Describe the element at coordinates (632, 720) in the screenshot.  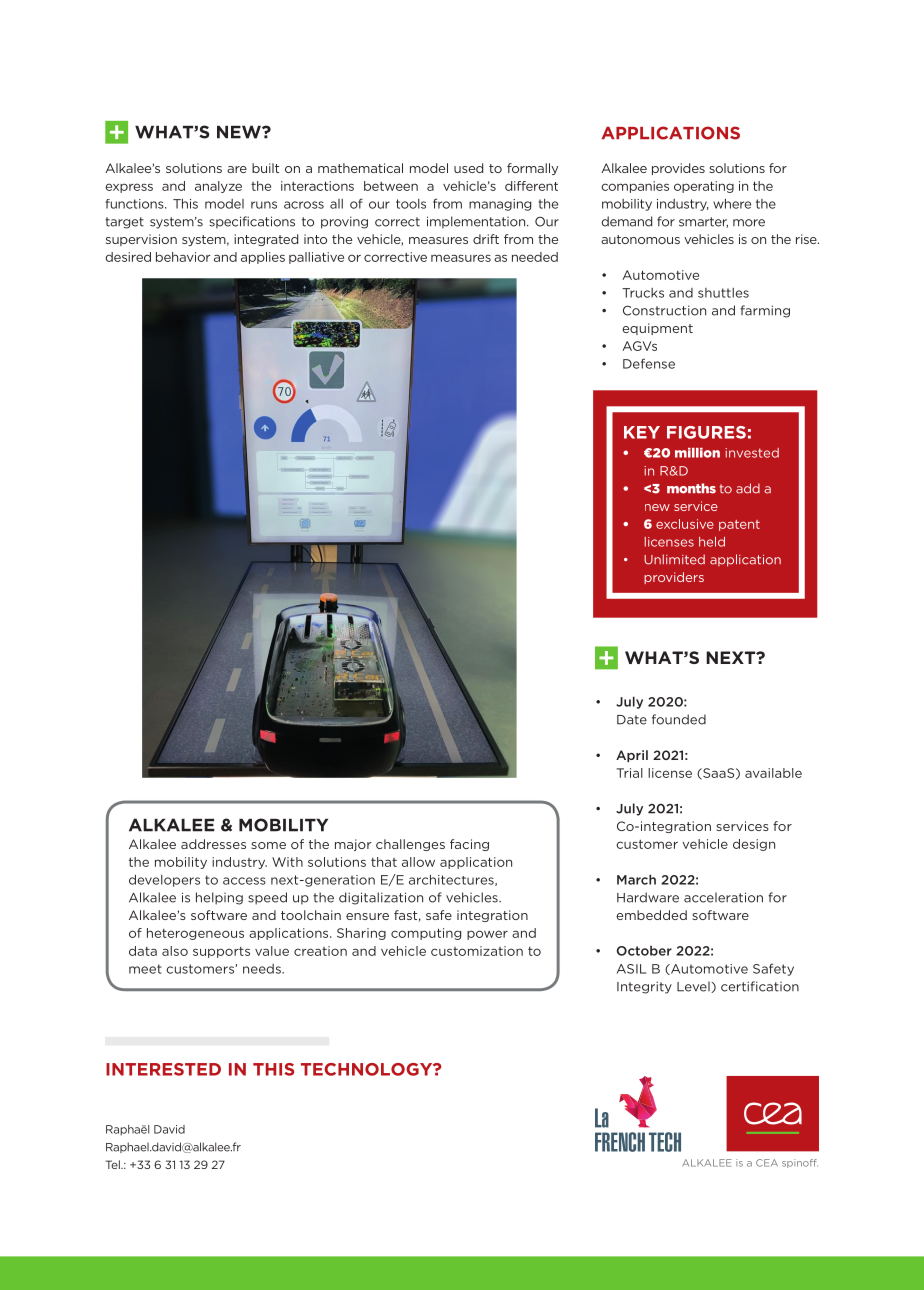
I see `Date` at that location.
